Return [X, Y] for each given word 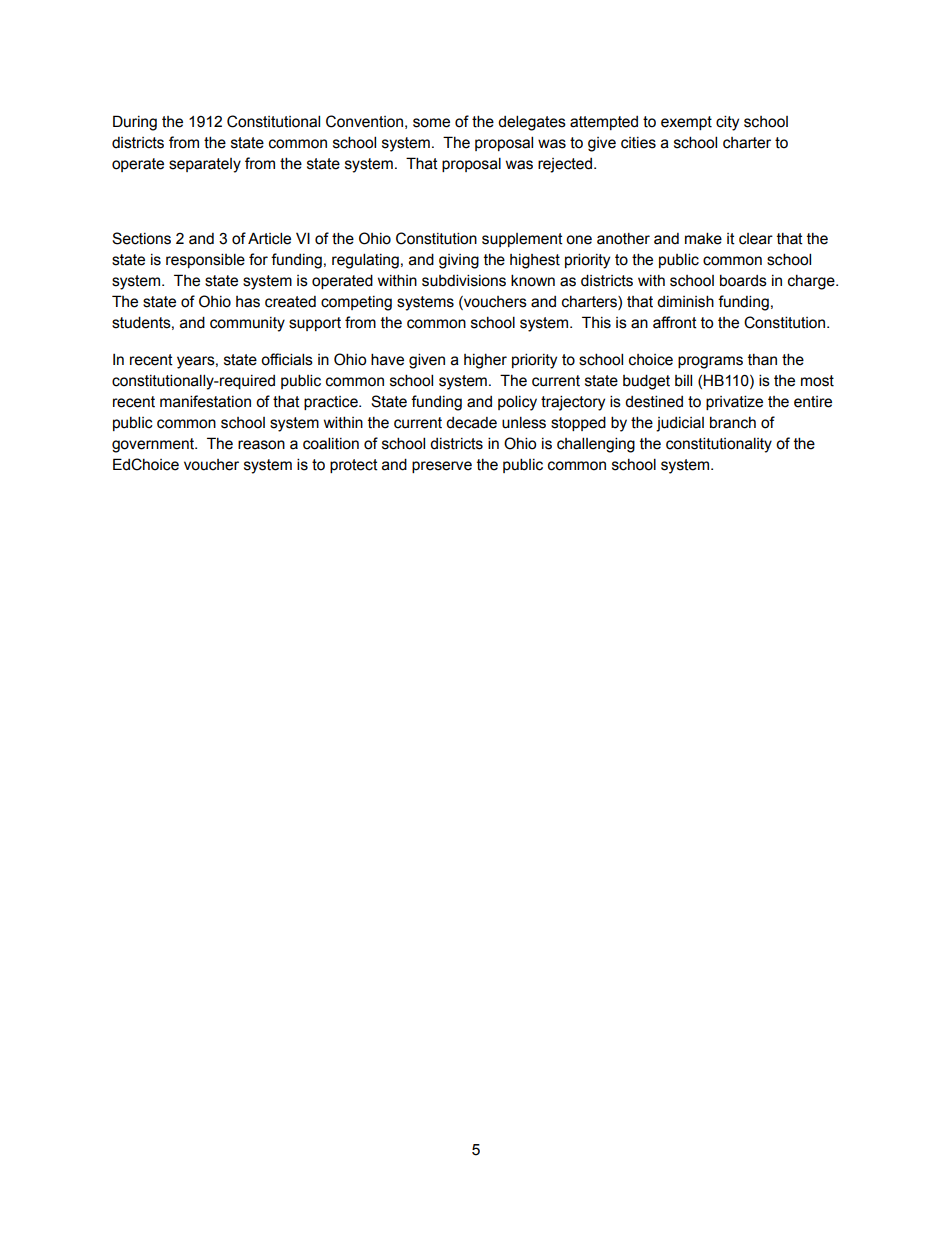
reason [261, 445]
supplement [522, 240]
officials [287, 359]
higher [485, 361]
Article [269, 238]
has [248, 302]
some [431, 123]
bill [683, 380]
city [727, 123]
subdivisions [464, 280]
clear [756, 239]
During [135, 123]
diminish [685, 301]
